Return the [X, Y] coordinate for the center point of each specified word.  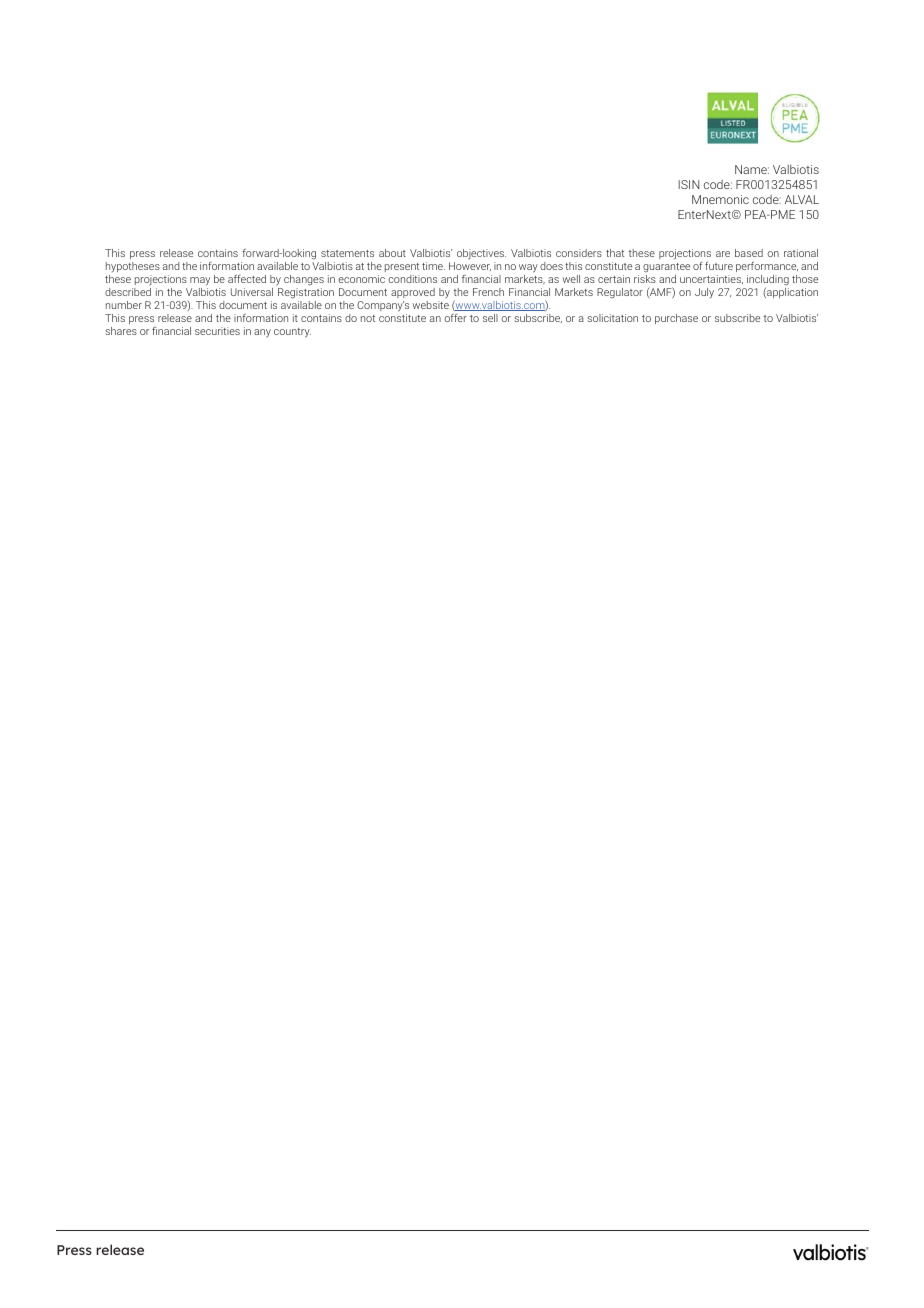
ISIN [688, 184]
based [749, 253]
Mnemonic [720, 199]
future [719, 266]
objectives [481, 254]
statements [347, 253]
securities [217, 331]
